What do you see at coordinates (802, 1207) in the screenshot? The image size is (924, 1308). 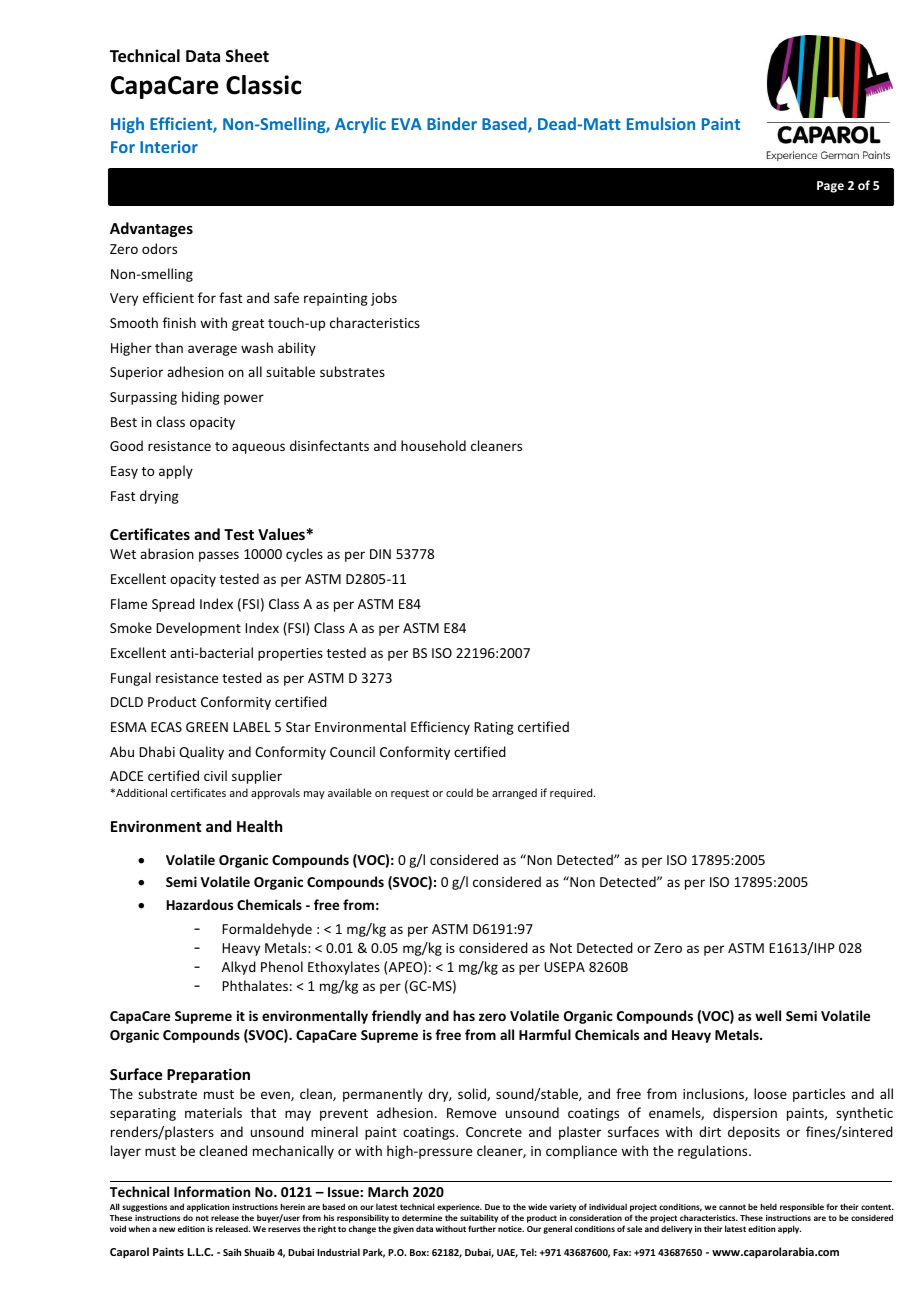 I see `responsible` at bounding box center [802, 1207].
